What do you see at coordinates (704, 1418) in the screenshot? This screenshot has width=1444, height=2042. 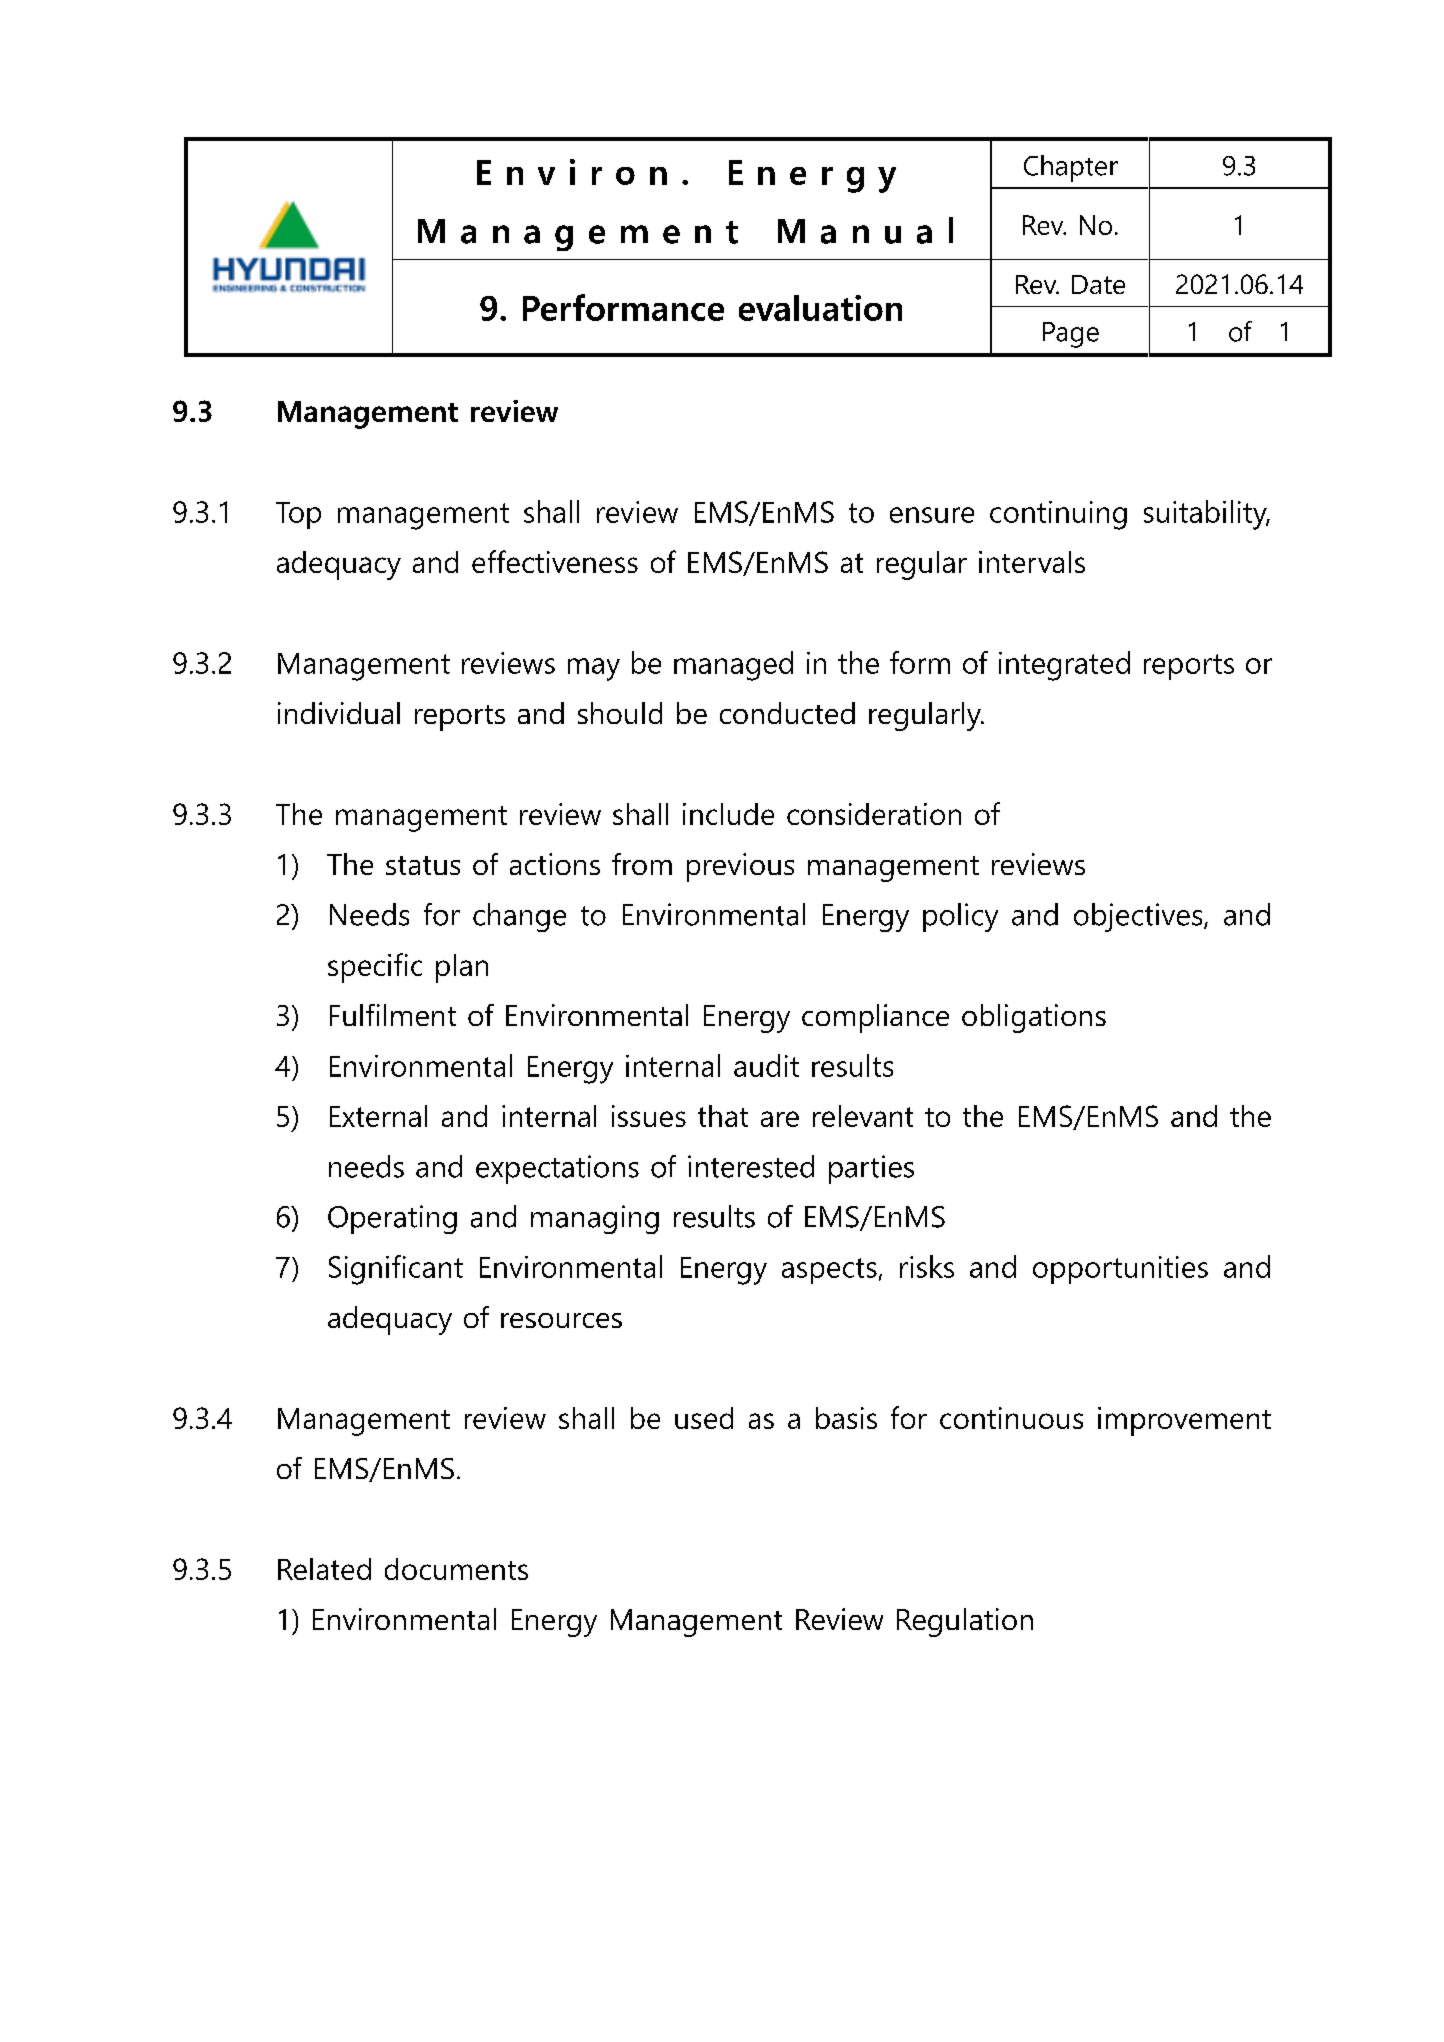 I see `used` at bounding box center [704, 1418].
